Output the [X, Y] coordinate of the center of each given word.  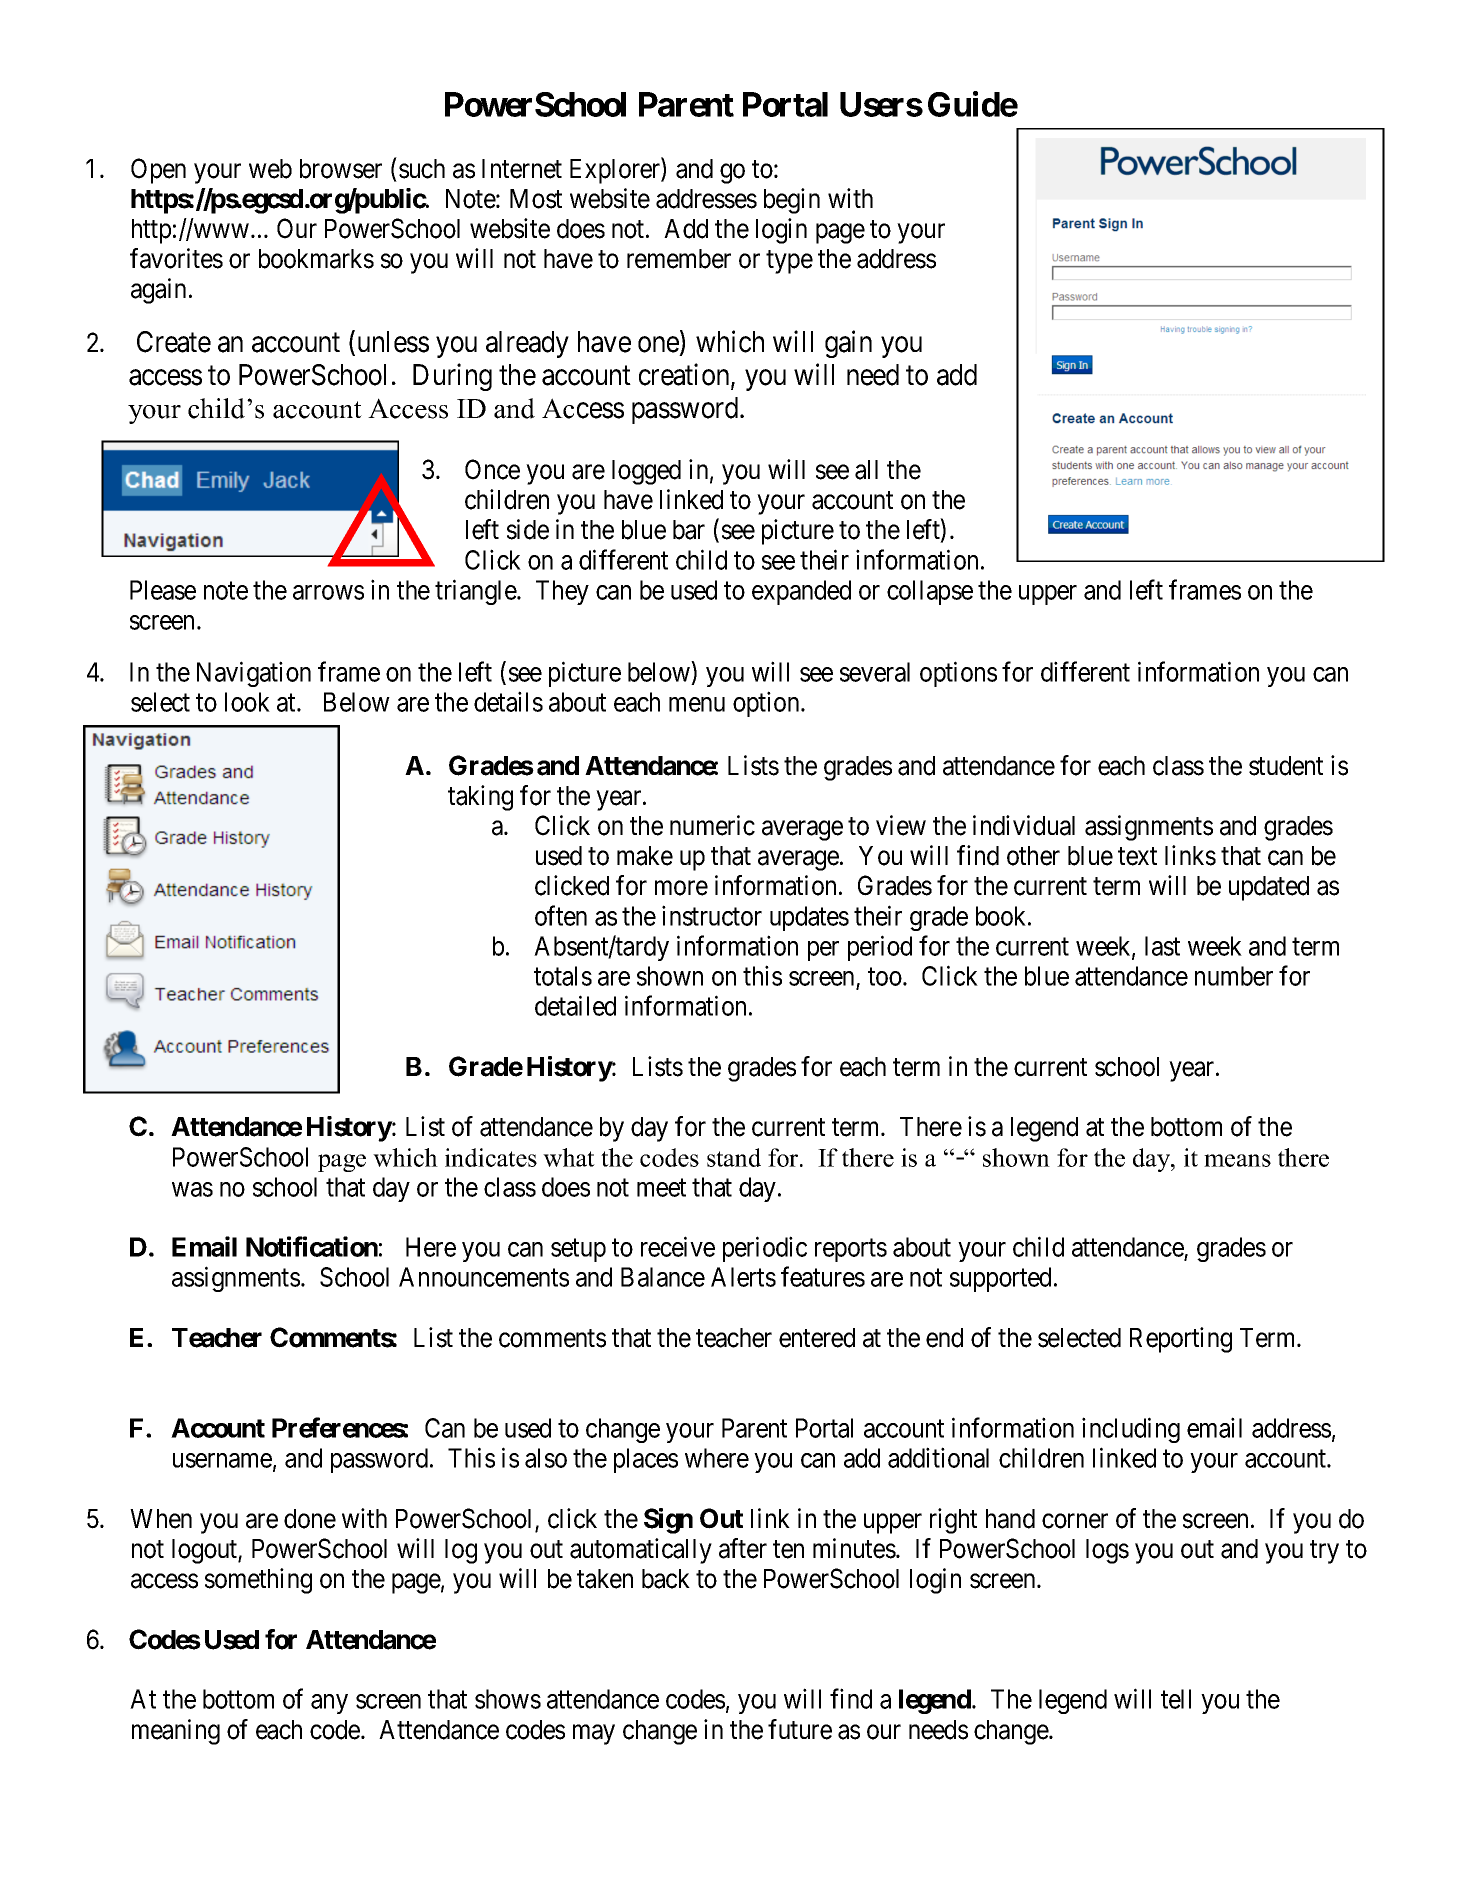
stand [734, 1157]
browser [341, 169]
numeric [712, 825]
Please [163, 590]
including [1131, 1430]
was [192, 1189]
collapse [930, 592]
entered [817, 1338]
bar [689, 530]
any [329, 1704]
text [1137, 857]
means [1237, 1160]
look [247, 702]
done [310, 1519]
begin [792, 201]
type [789, 262]
